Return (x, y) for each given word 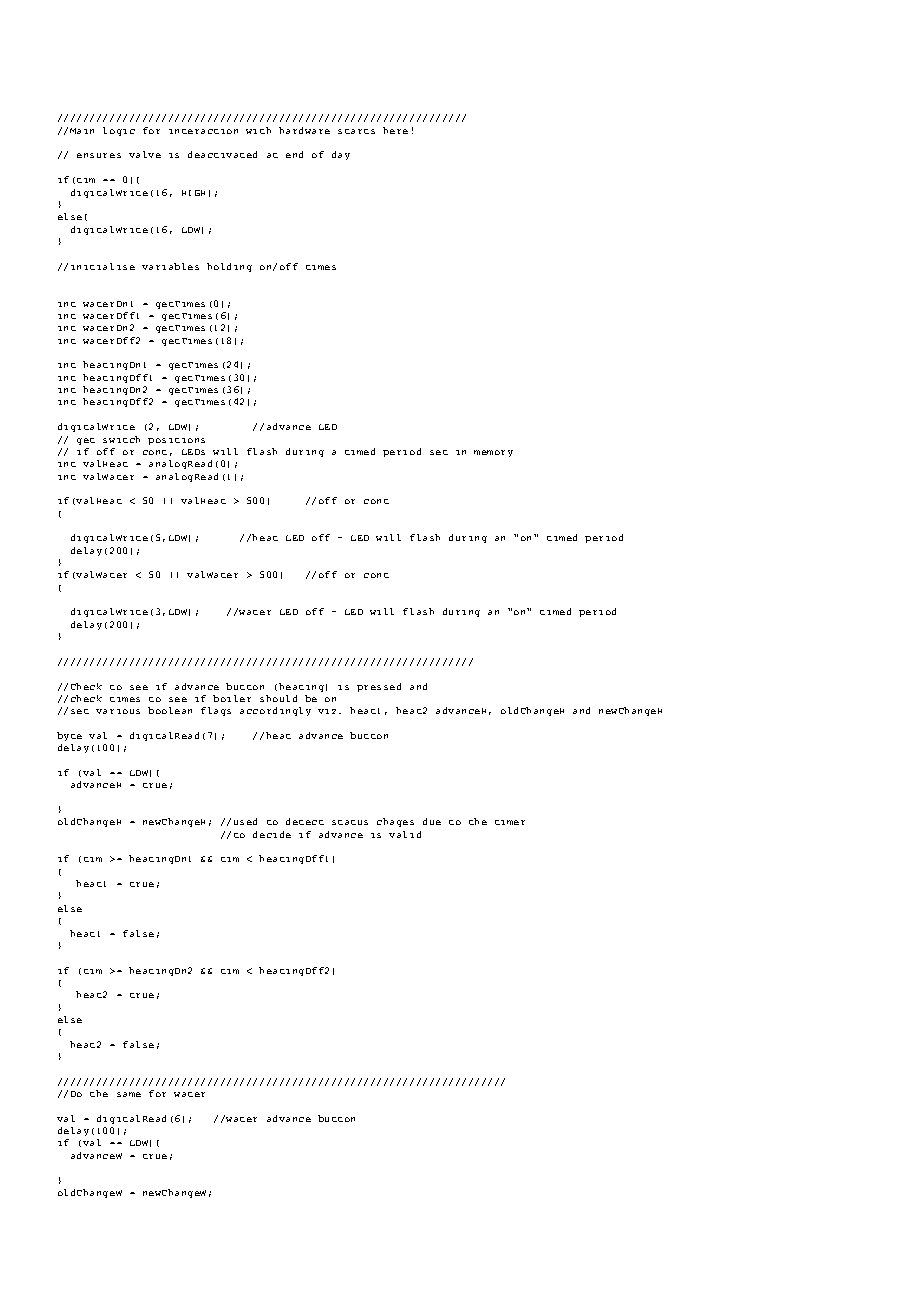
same (129, 1094)
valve (145, 154)
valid (405, 834)
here (395, 130)
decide (272, 834)
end (294, 154)
